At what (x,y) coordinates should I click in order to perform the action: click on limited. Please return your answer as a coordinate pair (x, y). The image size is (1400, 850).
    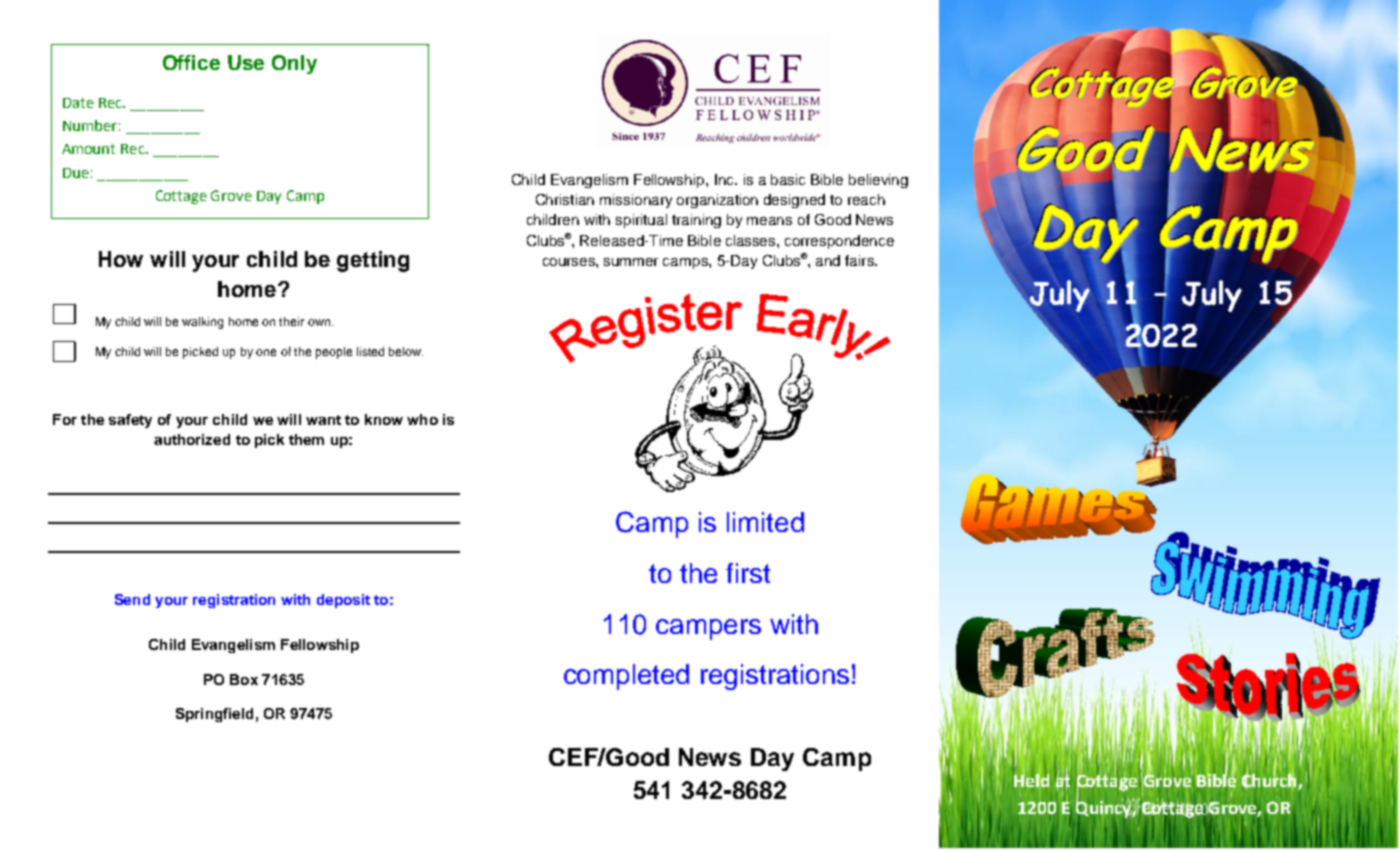
    Looking at the image, I should click on (765, 522).
